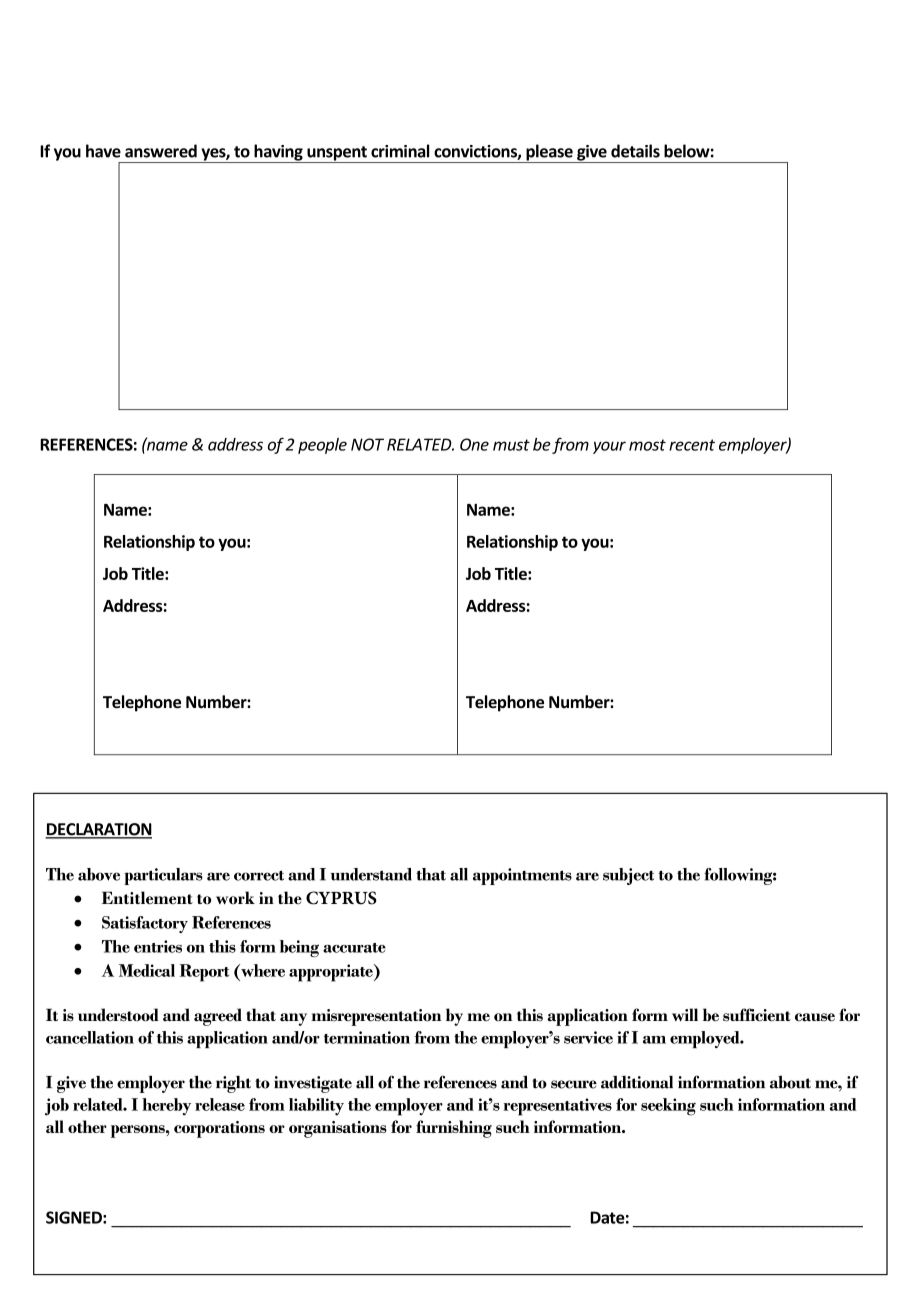 This image has height=1308, width=924. I want to click on appointments, so click(522, 876).
